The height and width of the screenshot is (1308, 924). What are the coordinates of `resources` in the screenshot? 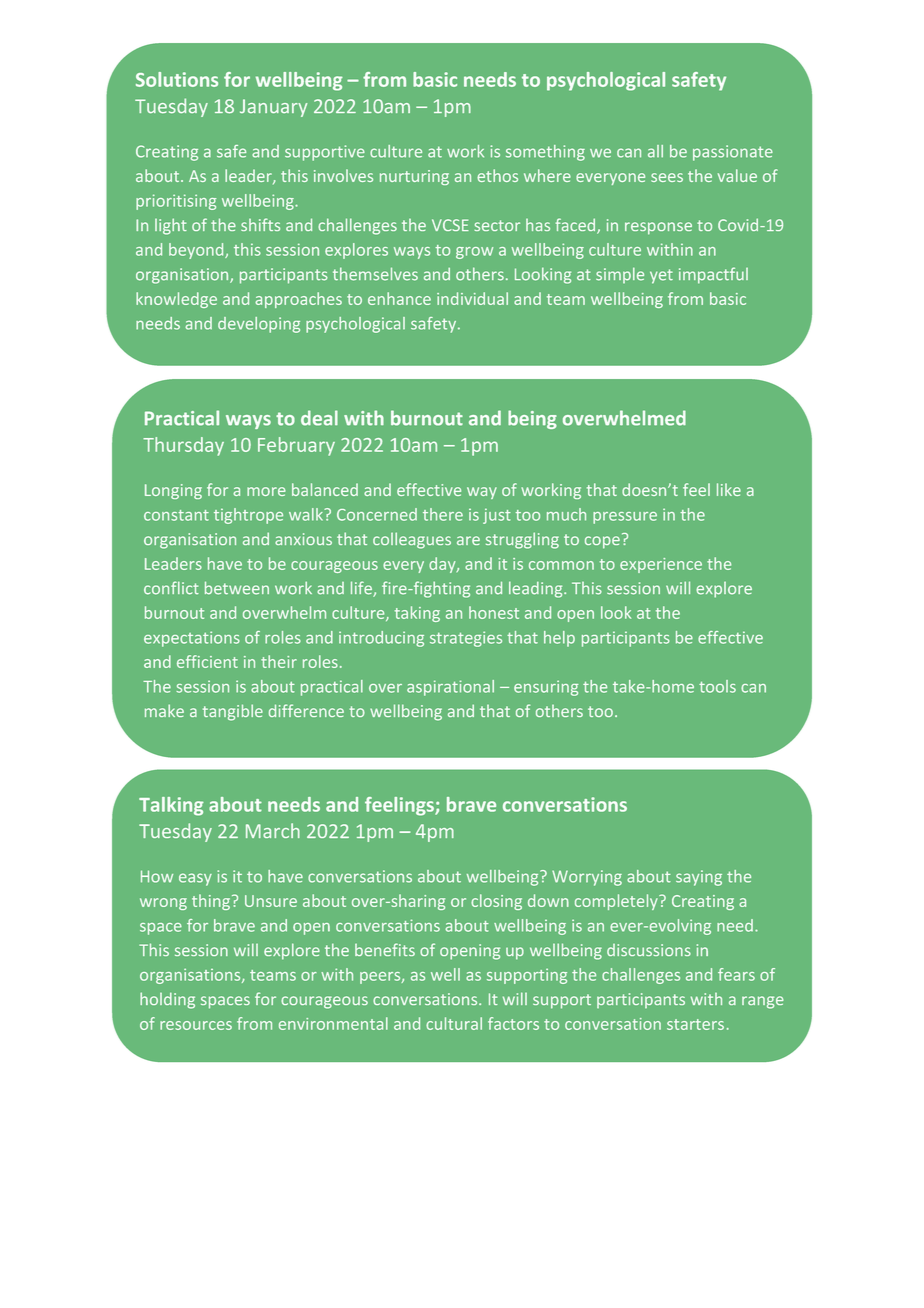 It's located at (196, 1025).
